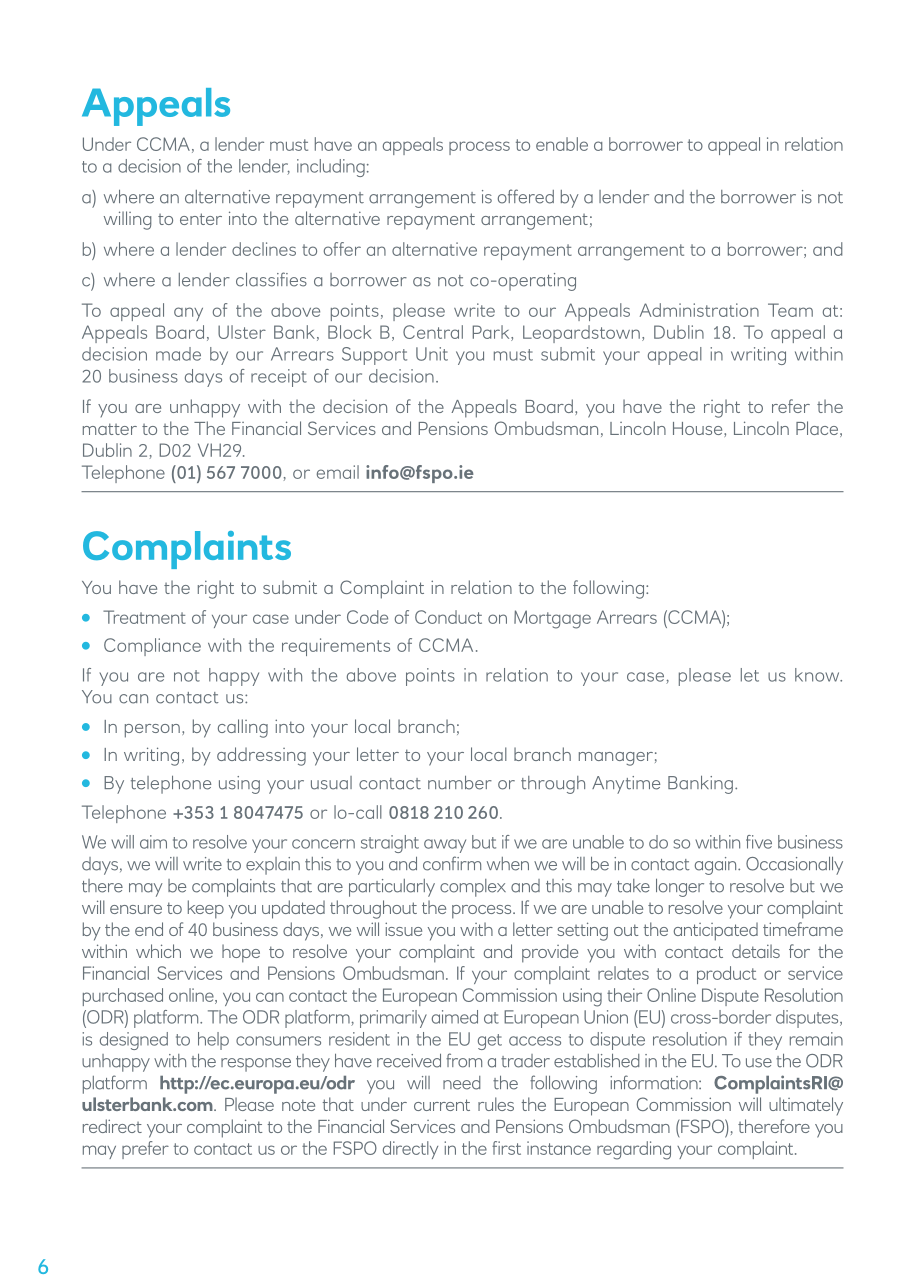 This page has height=1288, width=924. Describe the element at coordinates (110, 429) in the page. I see `matter` at that location.
